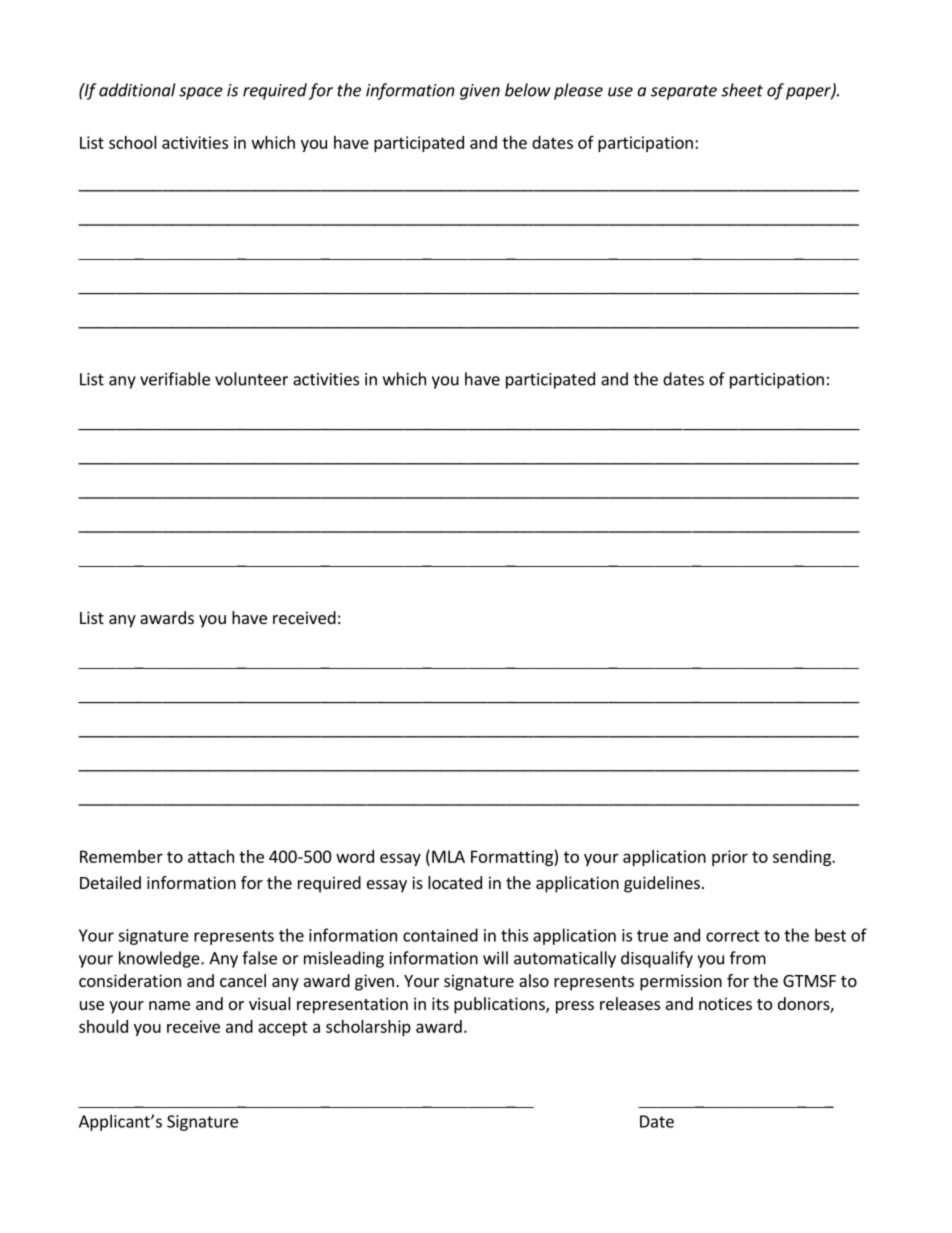 This document has width=952, height=1233. Describe the element at coordinates (169, 1005) in the document. I see `name` at that location.
